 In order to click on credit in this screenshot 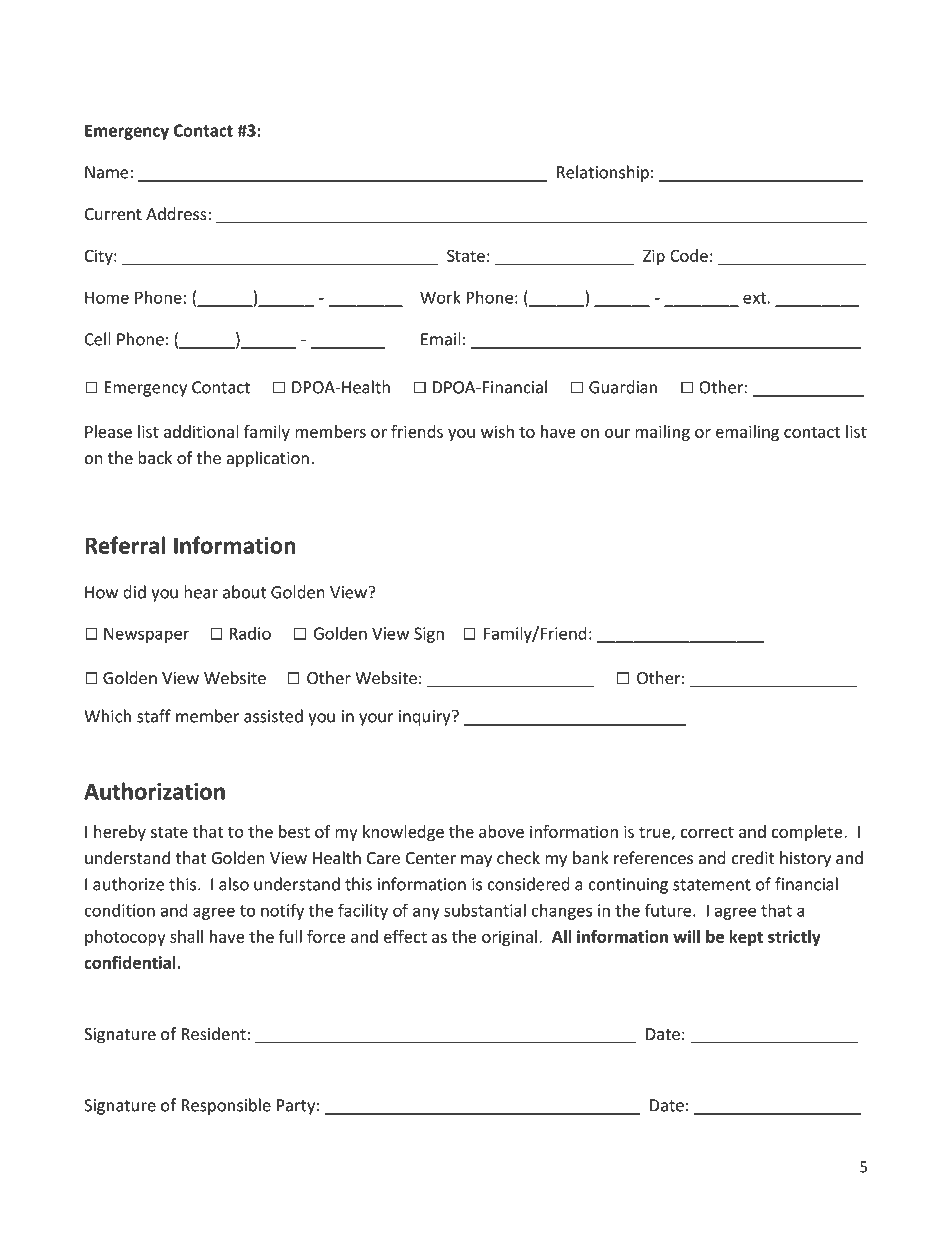, I will do `click(752, 858)`.
